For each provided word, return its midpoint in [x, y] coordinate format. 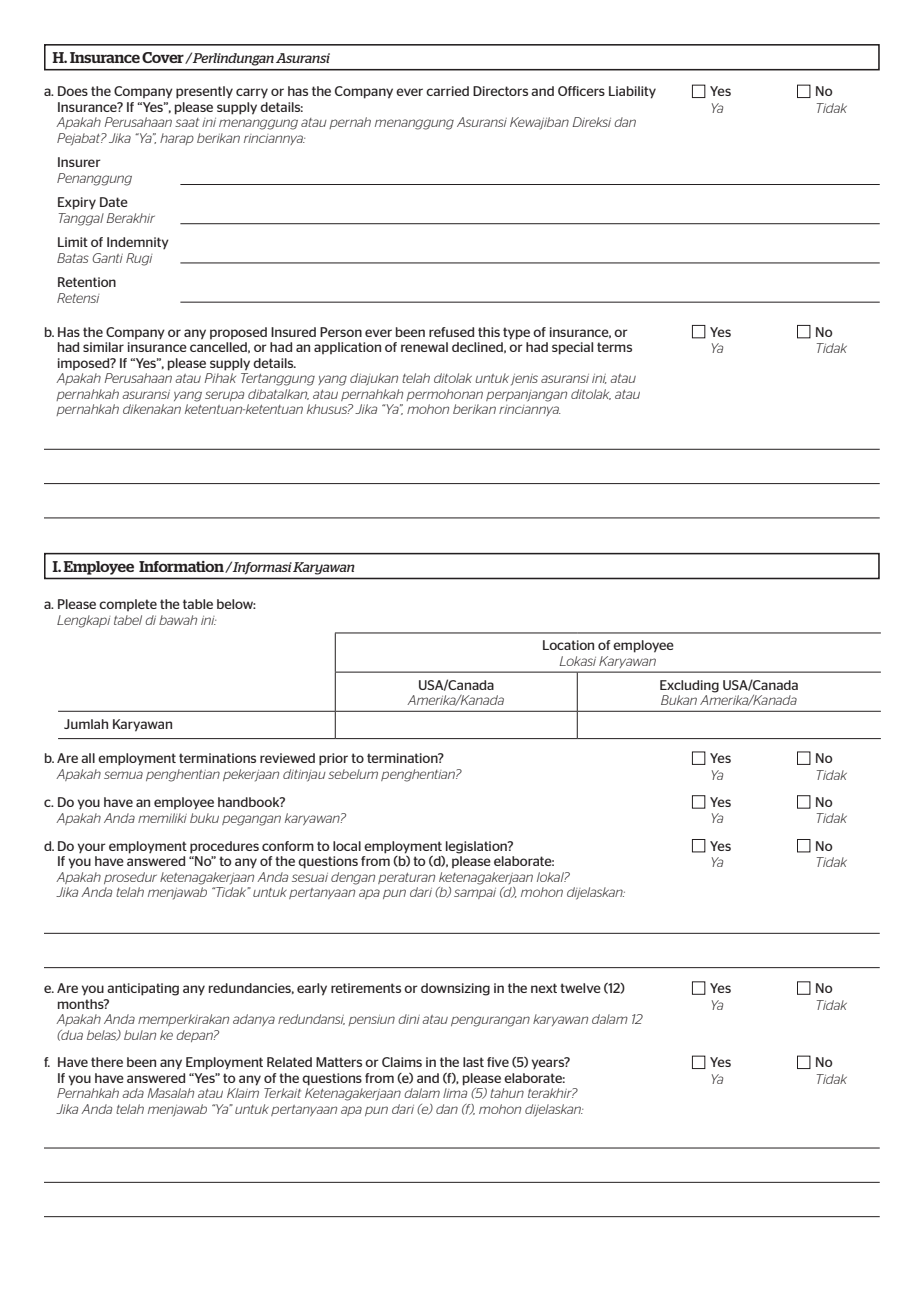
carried [447, 91]
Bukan [679, 700]
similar [103, 347]
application [347, 348]
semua [123, 775]
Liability [632, 92]
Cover [164, 58]
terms [614, 347]
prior [333, 759]
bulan [140, 1035]
